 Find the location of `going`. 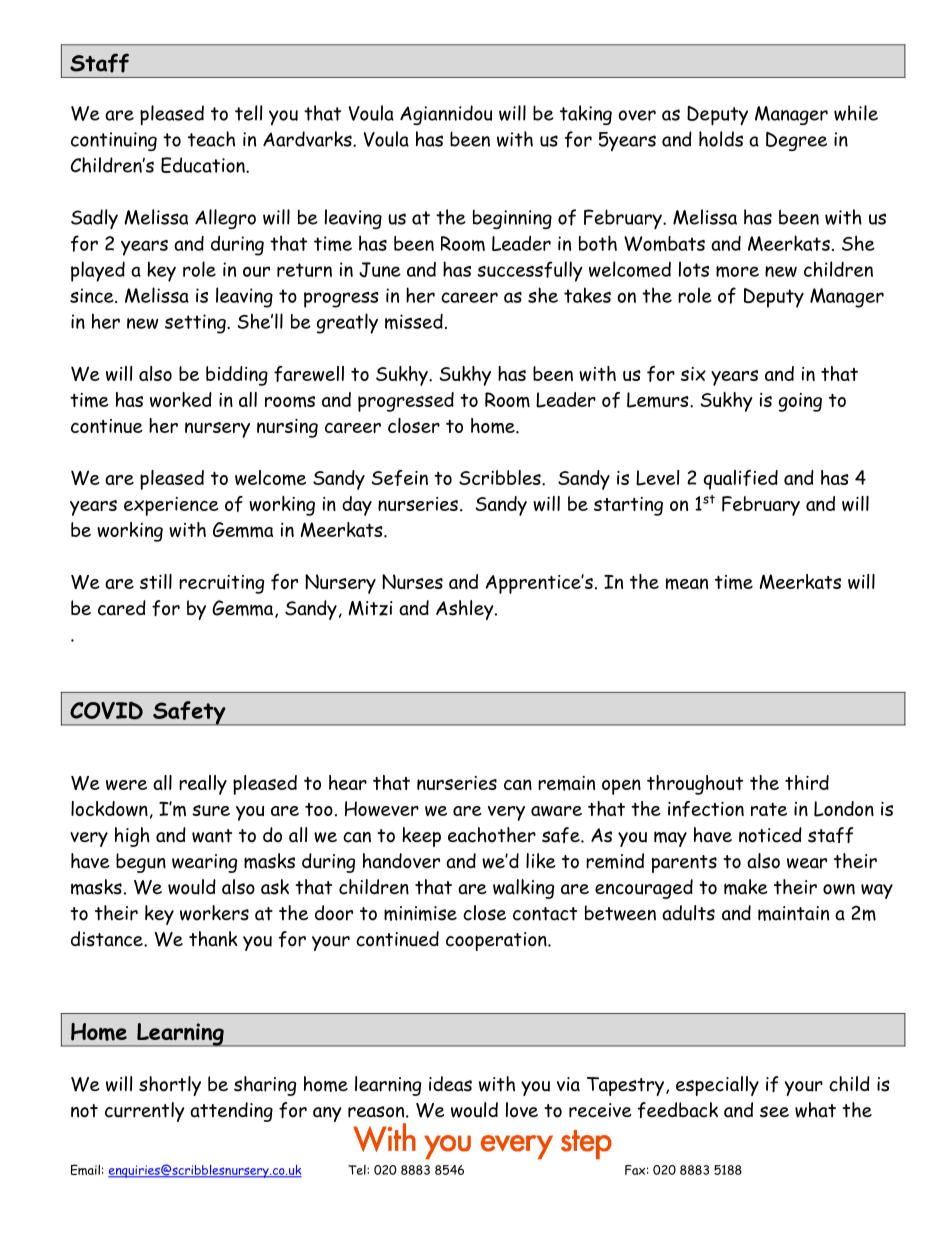

going is located at coordinates (800, 402).
